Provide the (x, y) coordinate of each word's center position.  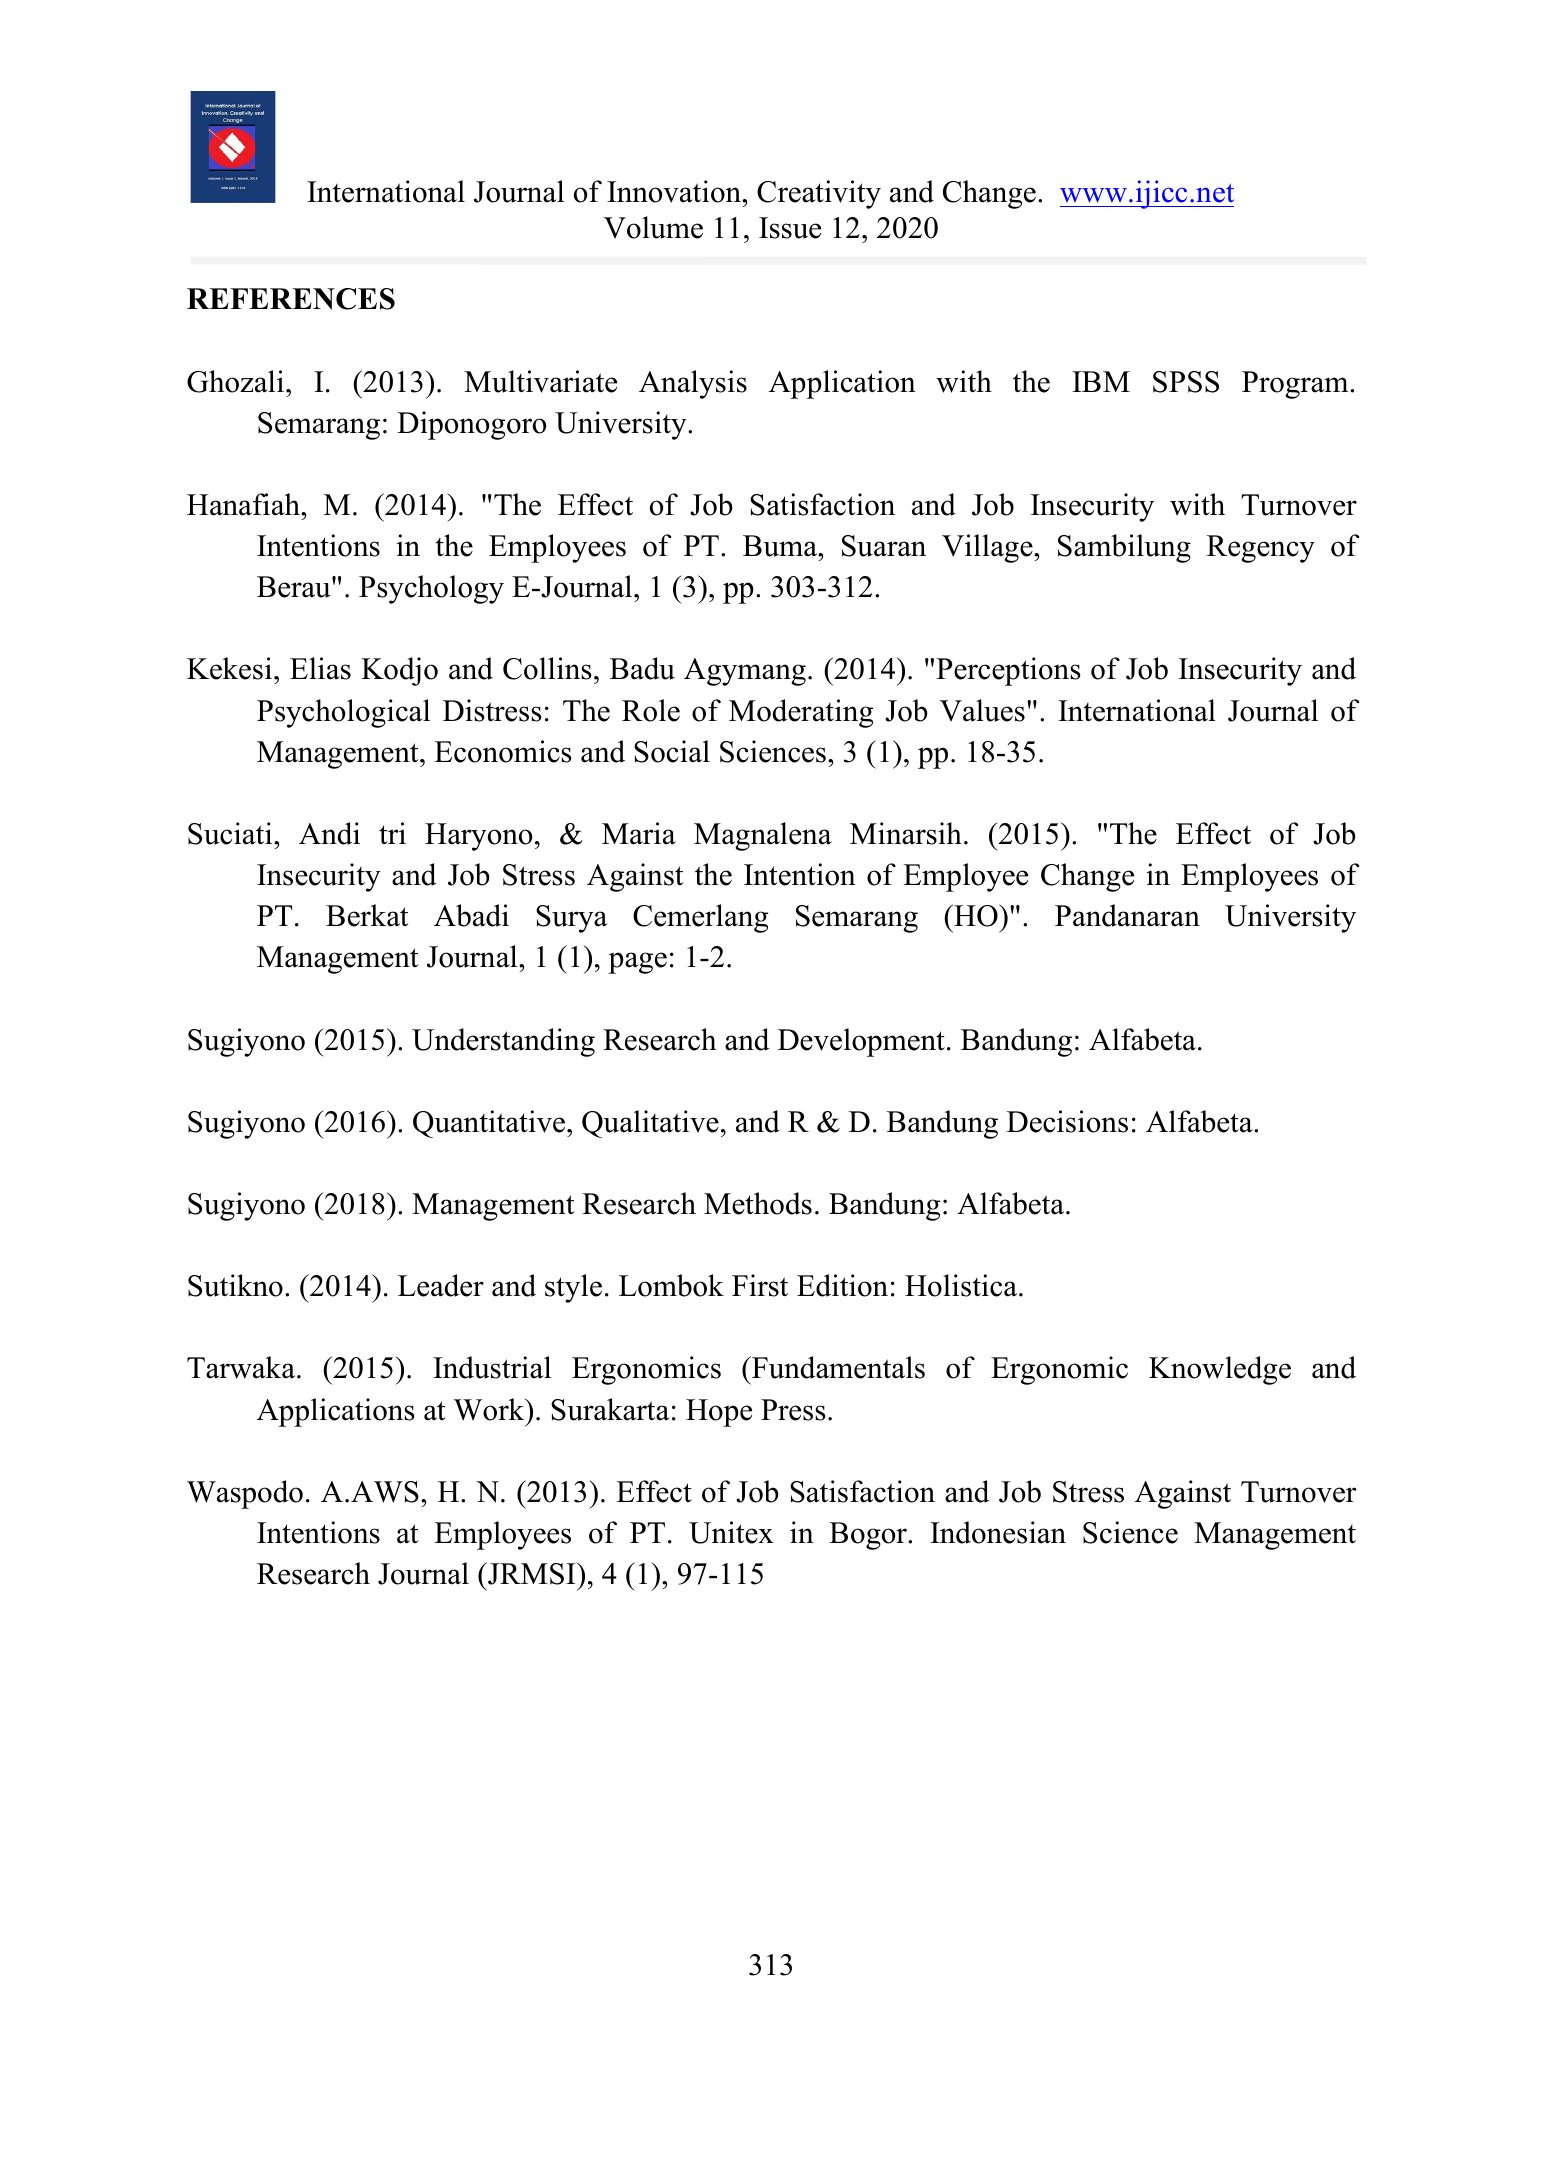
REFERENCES (291, 299)
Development (861, 1042)
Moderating (801, 713)
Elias (320, 668)
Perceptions (1008, 671)
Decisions (1067, 1121)
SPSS (1186, 382)
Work (490, 1409)
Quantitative (489, 1124)
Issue (790, 228)
